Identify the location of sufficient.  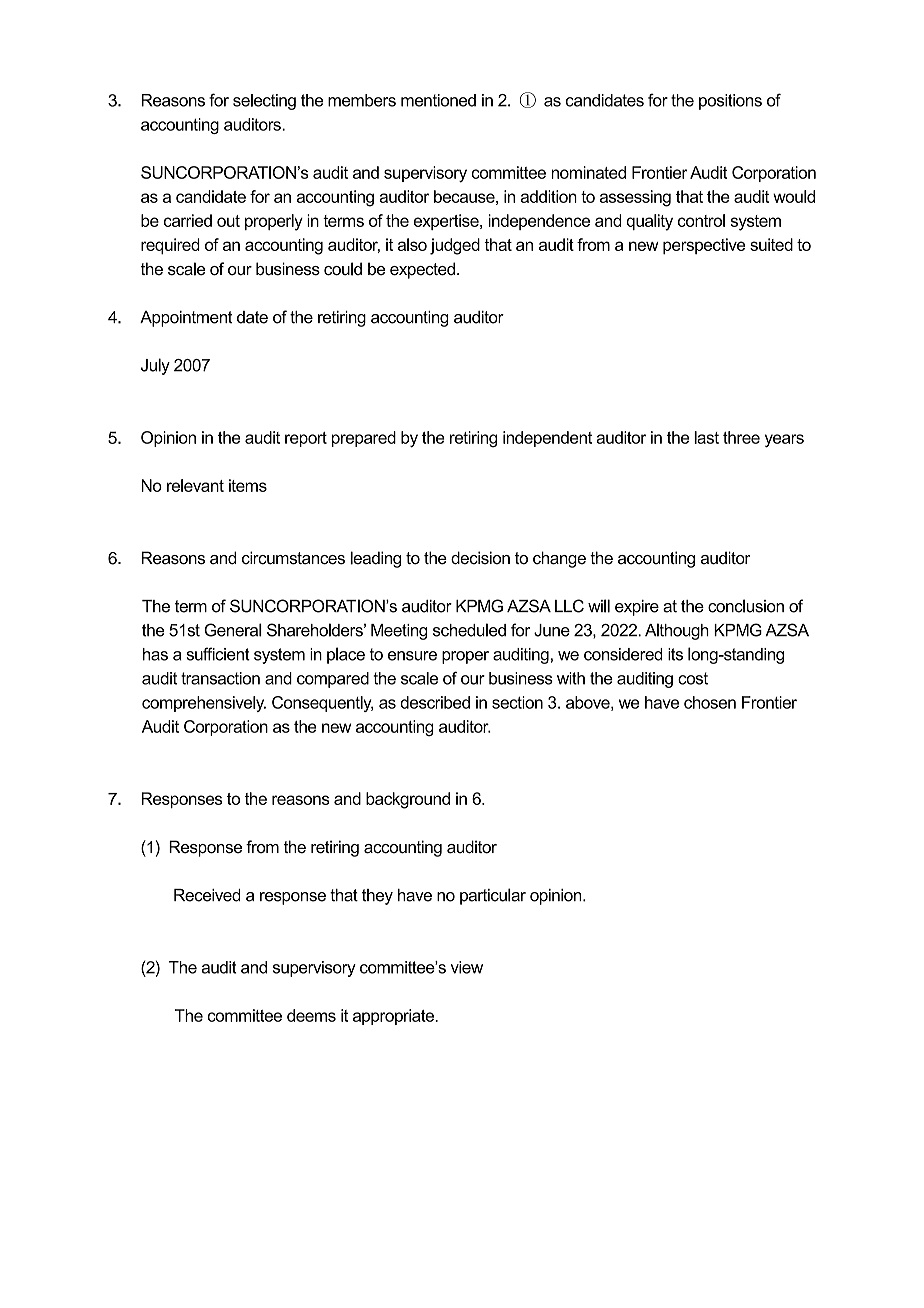
(218, 654).
